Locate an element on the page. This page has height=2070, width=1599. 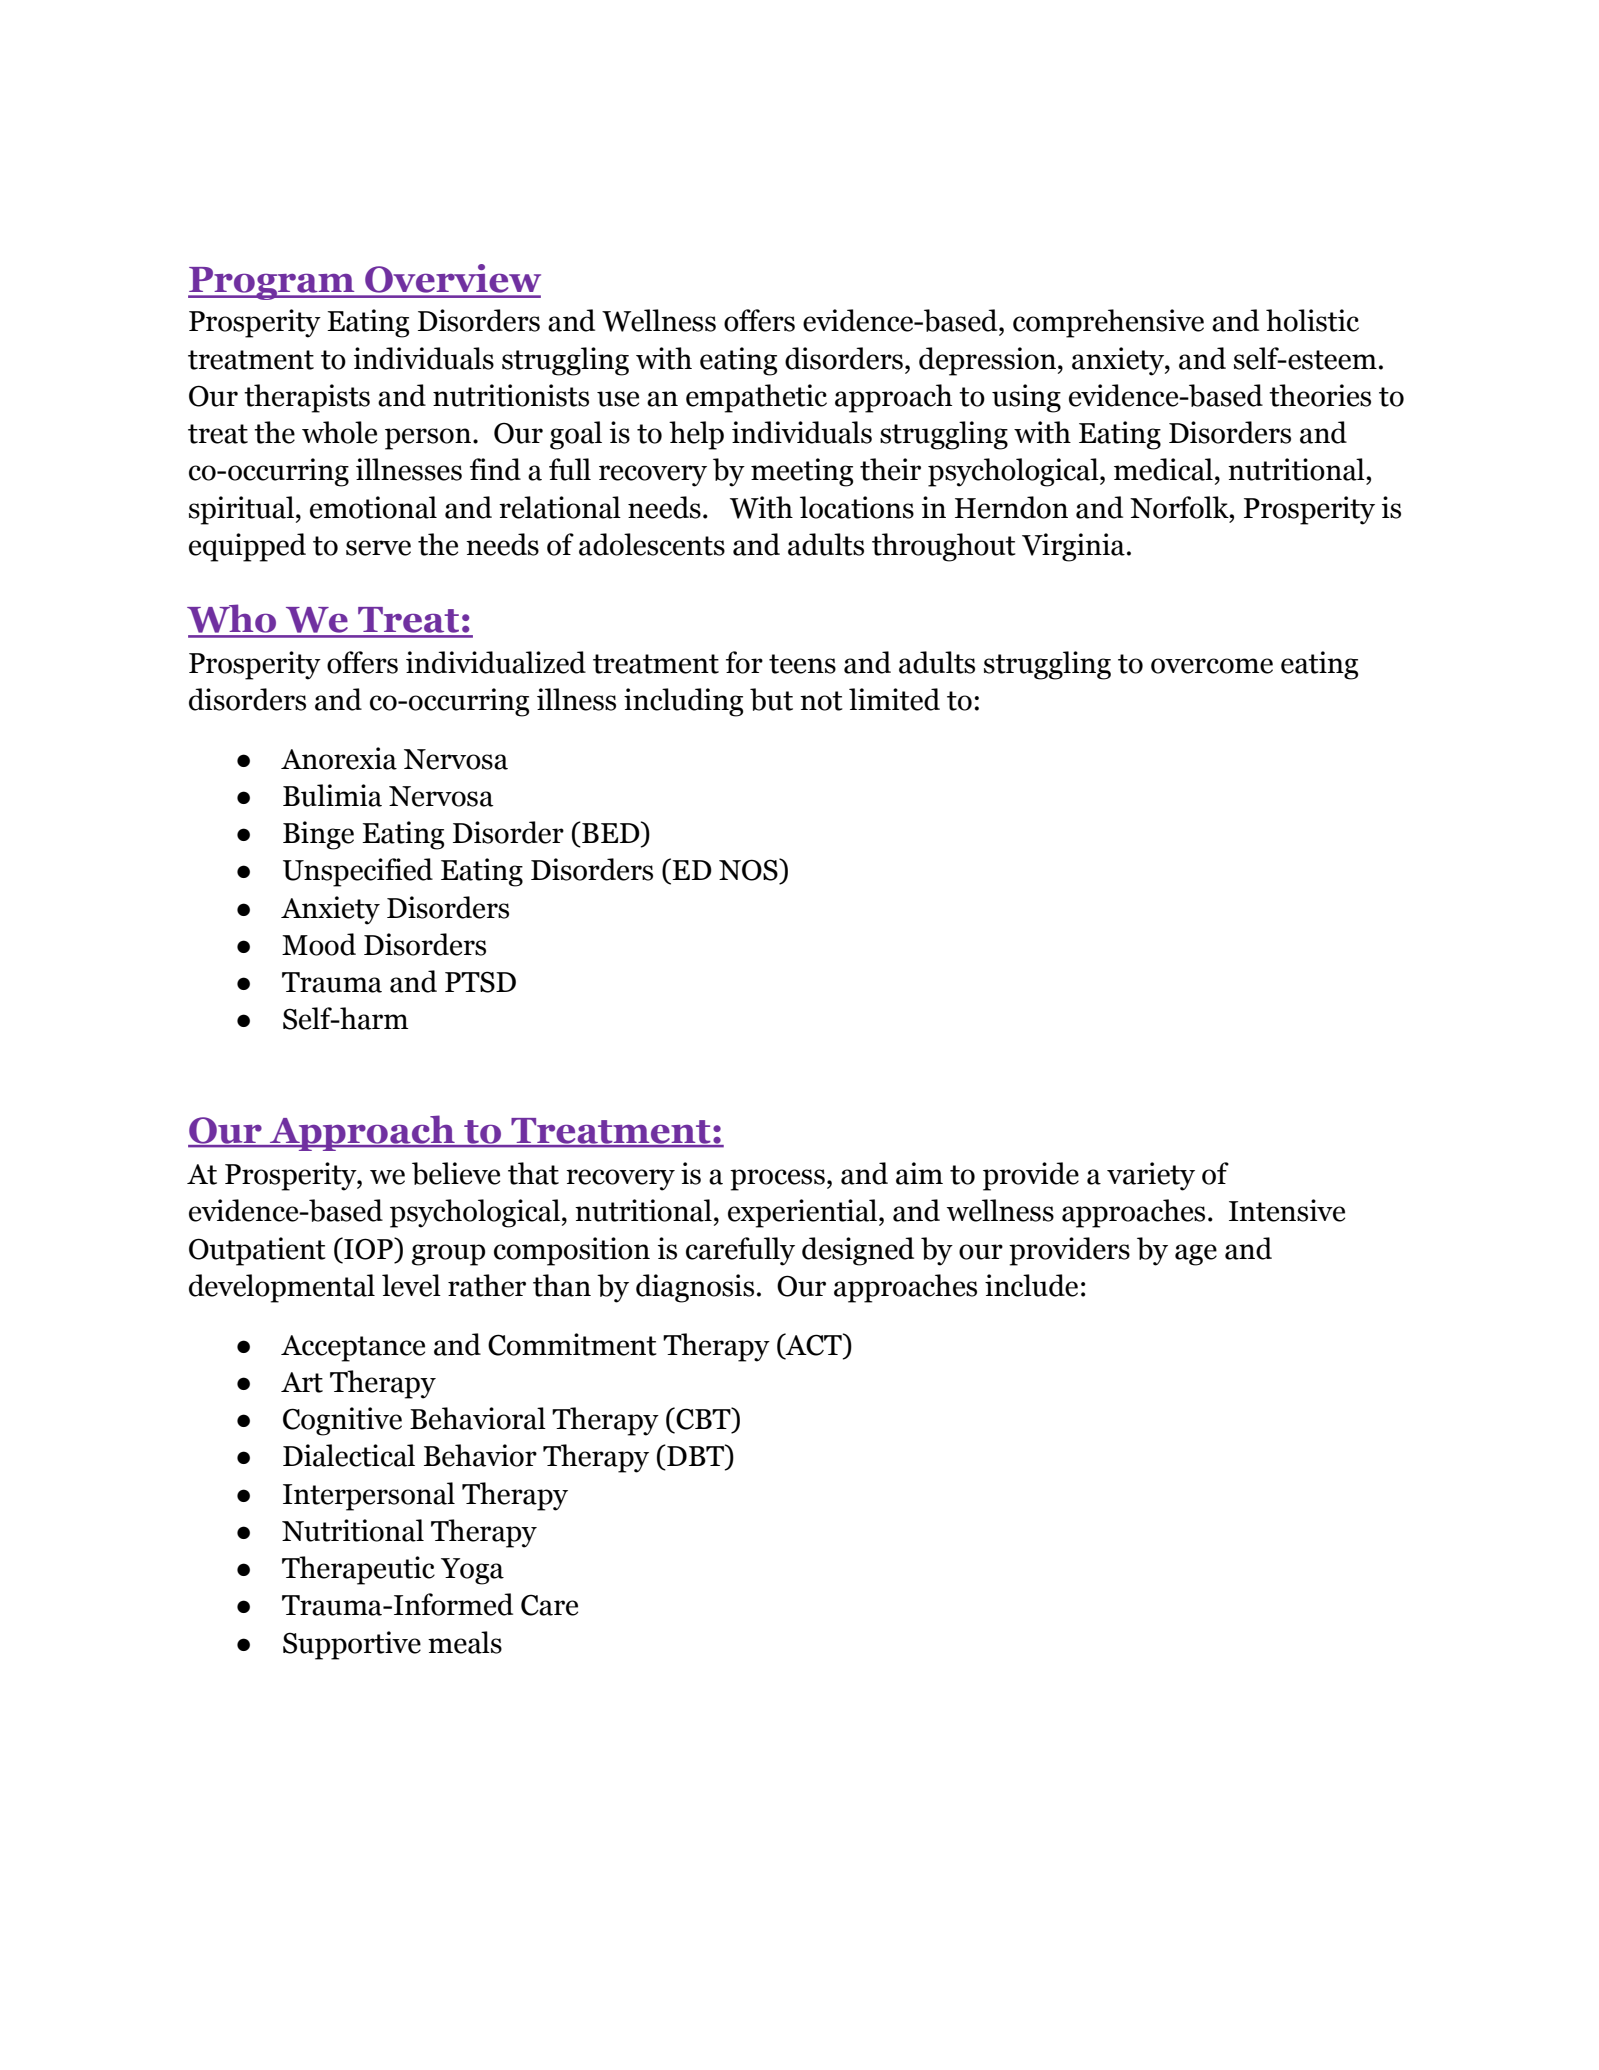
Program is located at coordinates (272, 283).
